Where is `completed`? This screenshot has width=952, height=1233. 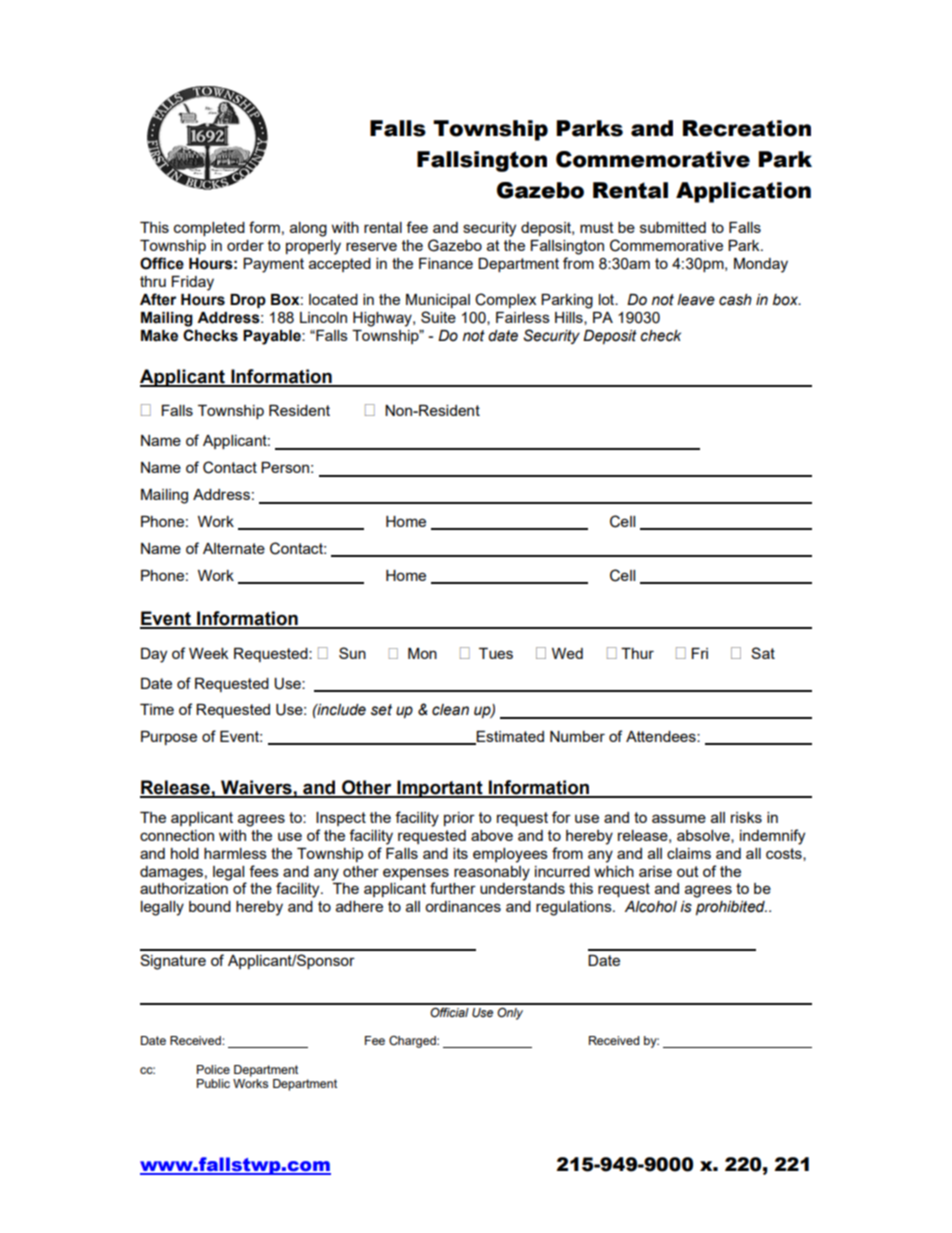
completed is located at coordinates (209, 229).
